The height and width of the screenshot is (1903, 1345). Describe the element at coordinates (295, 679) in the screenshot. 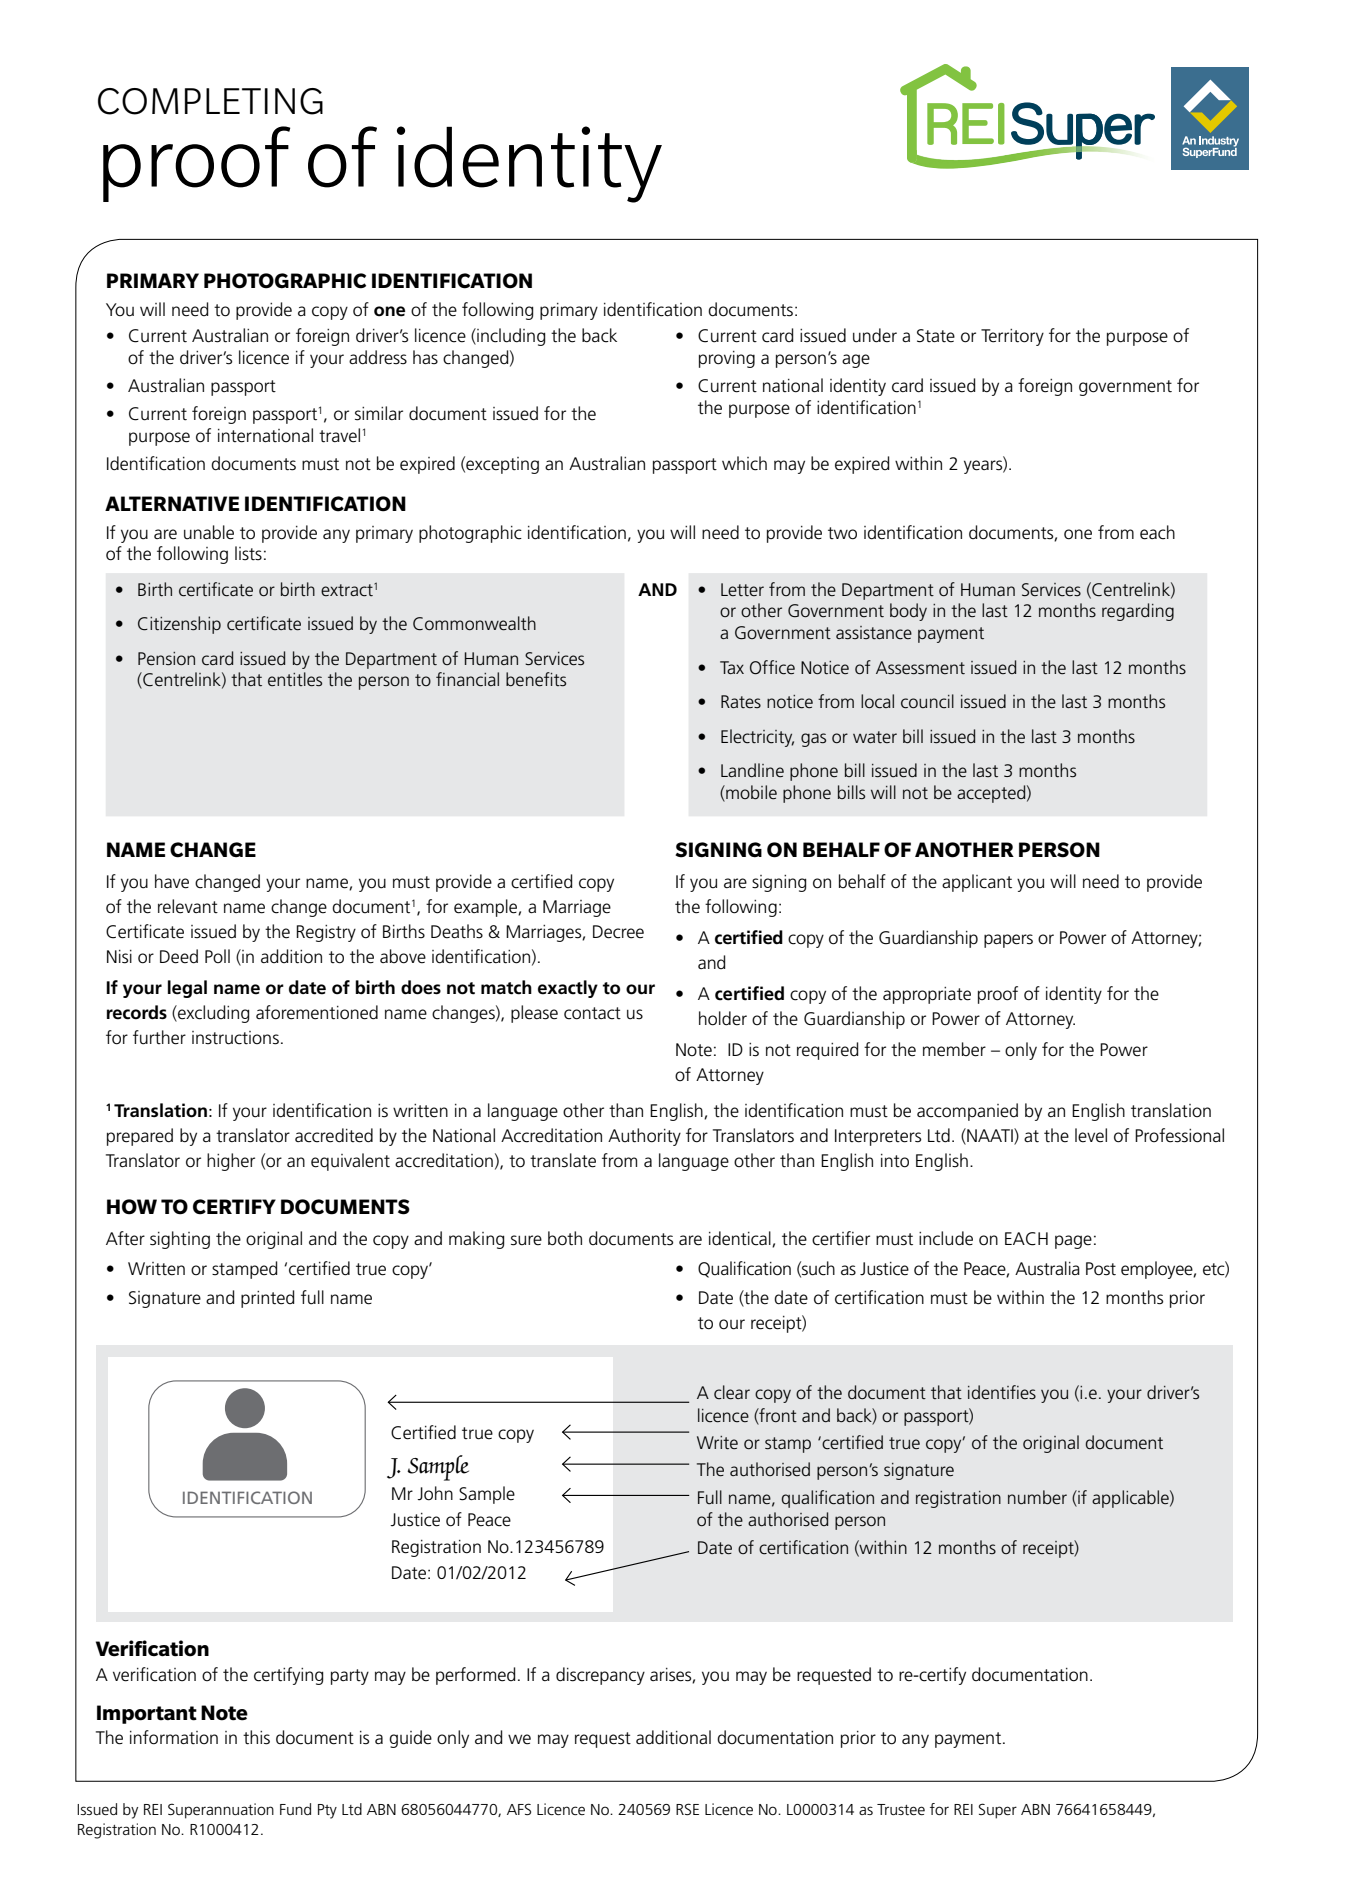

I see `entitles` at that location.
